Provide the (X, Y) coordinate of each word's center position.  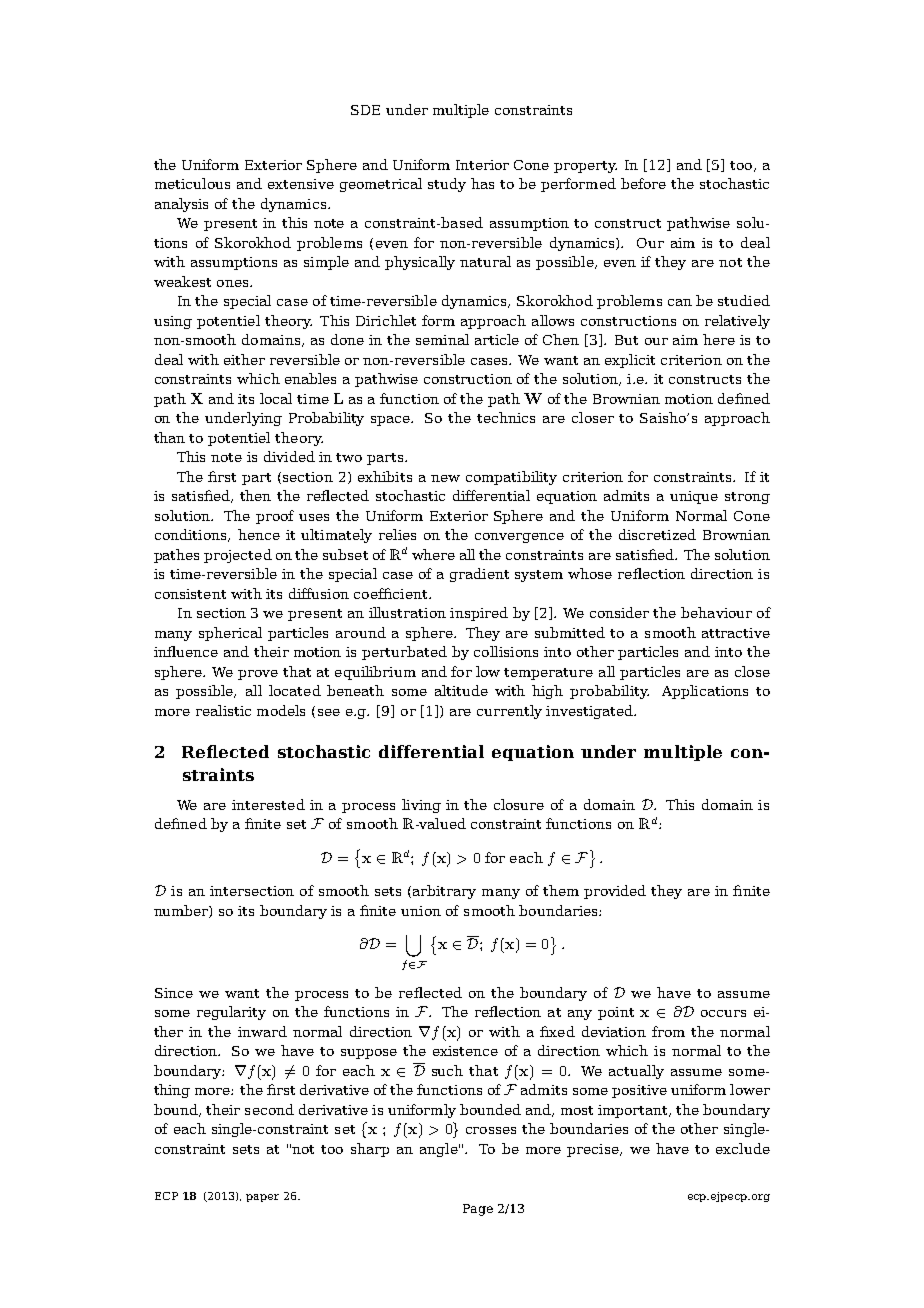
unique (694, 497)
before (643, 183)
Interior (482, 165)
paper (262, 1198)
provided (615, 892)
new (445, 478)
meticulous (192, 183)
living (421, 806)
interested (268, 804)
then (255, 495)
